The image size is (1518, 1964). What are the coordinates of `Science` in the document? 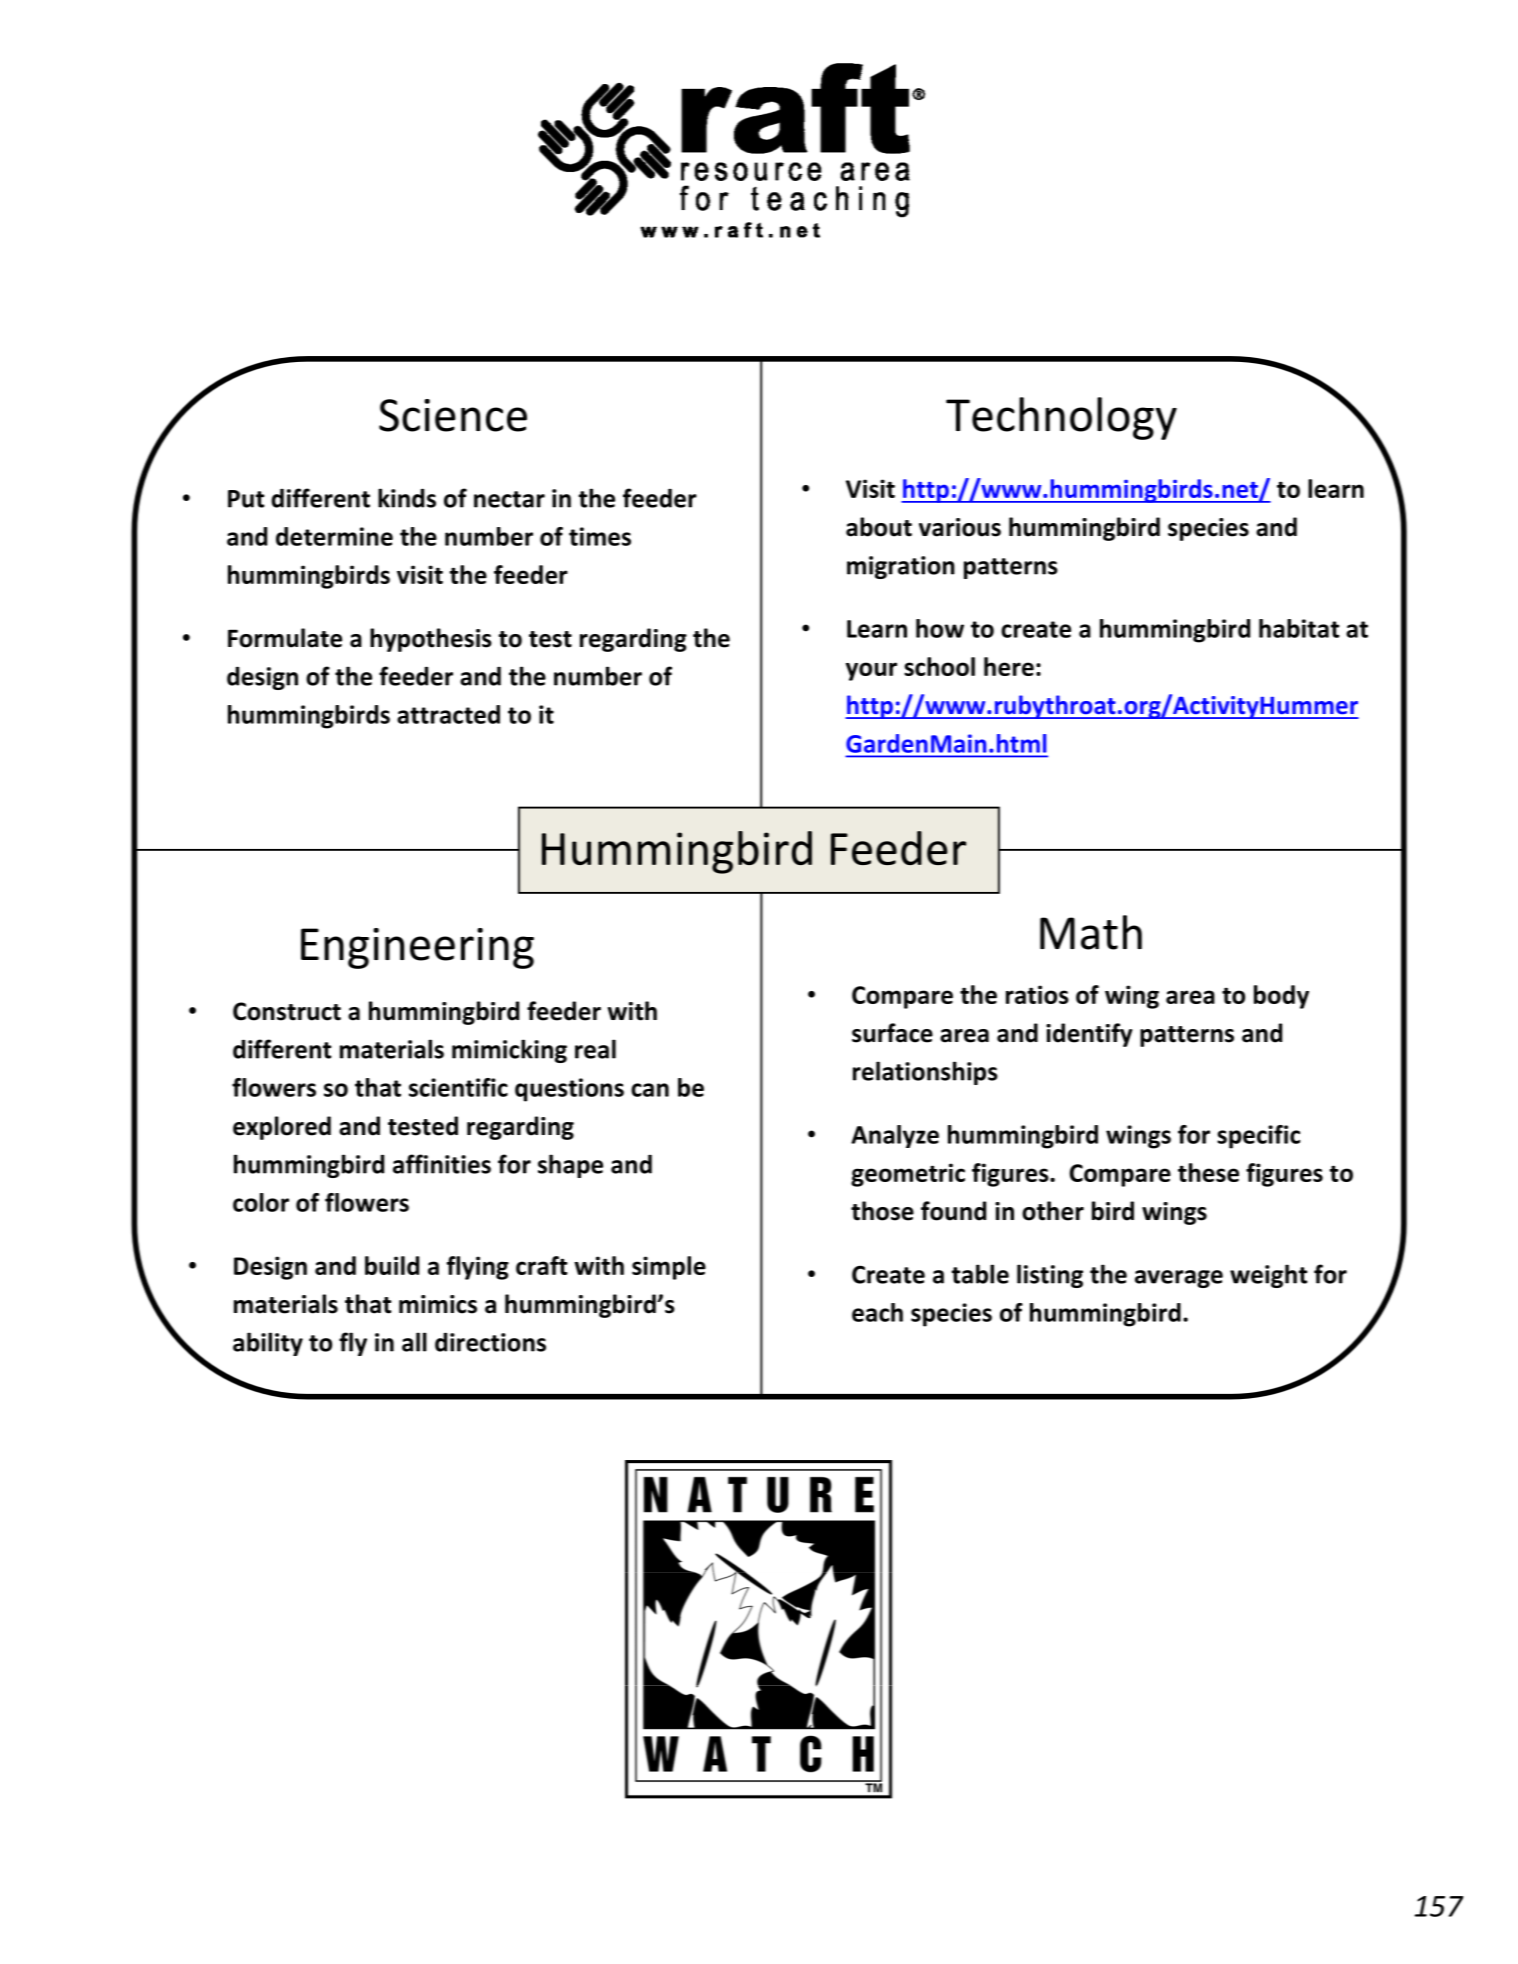 It's located at (453, 415).
